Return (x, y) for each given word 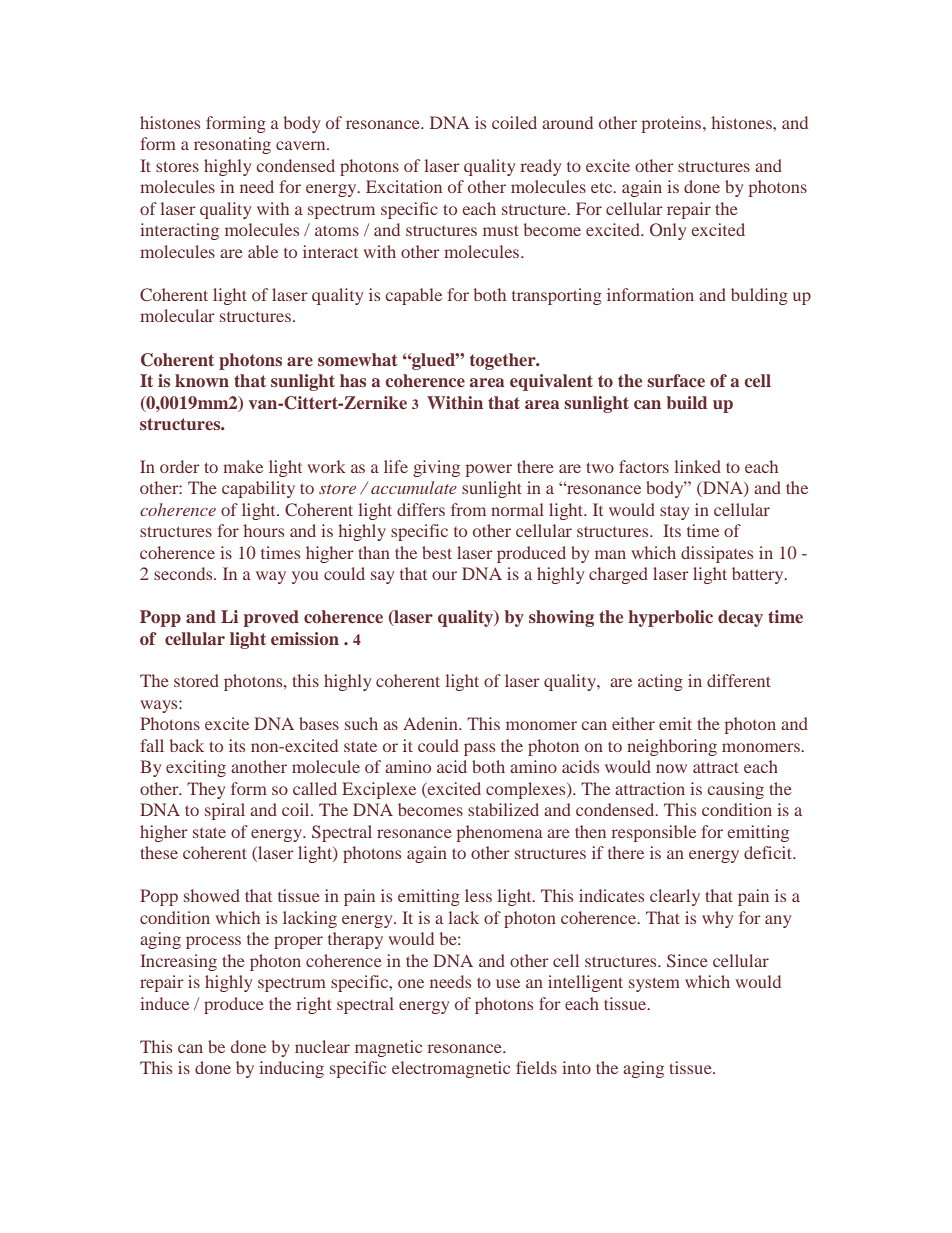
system (654, 984)
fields (536, 1067)
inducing (291, 1069)
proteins (673, 124)
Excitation (404, 186)
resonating (232, 145)
